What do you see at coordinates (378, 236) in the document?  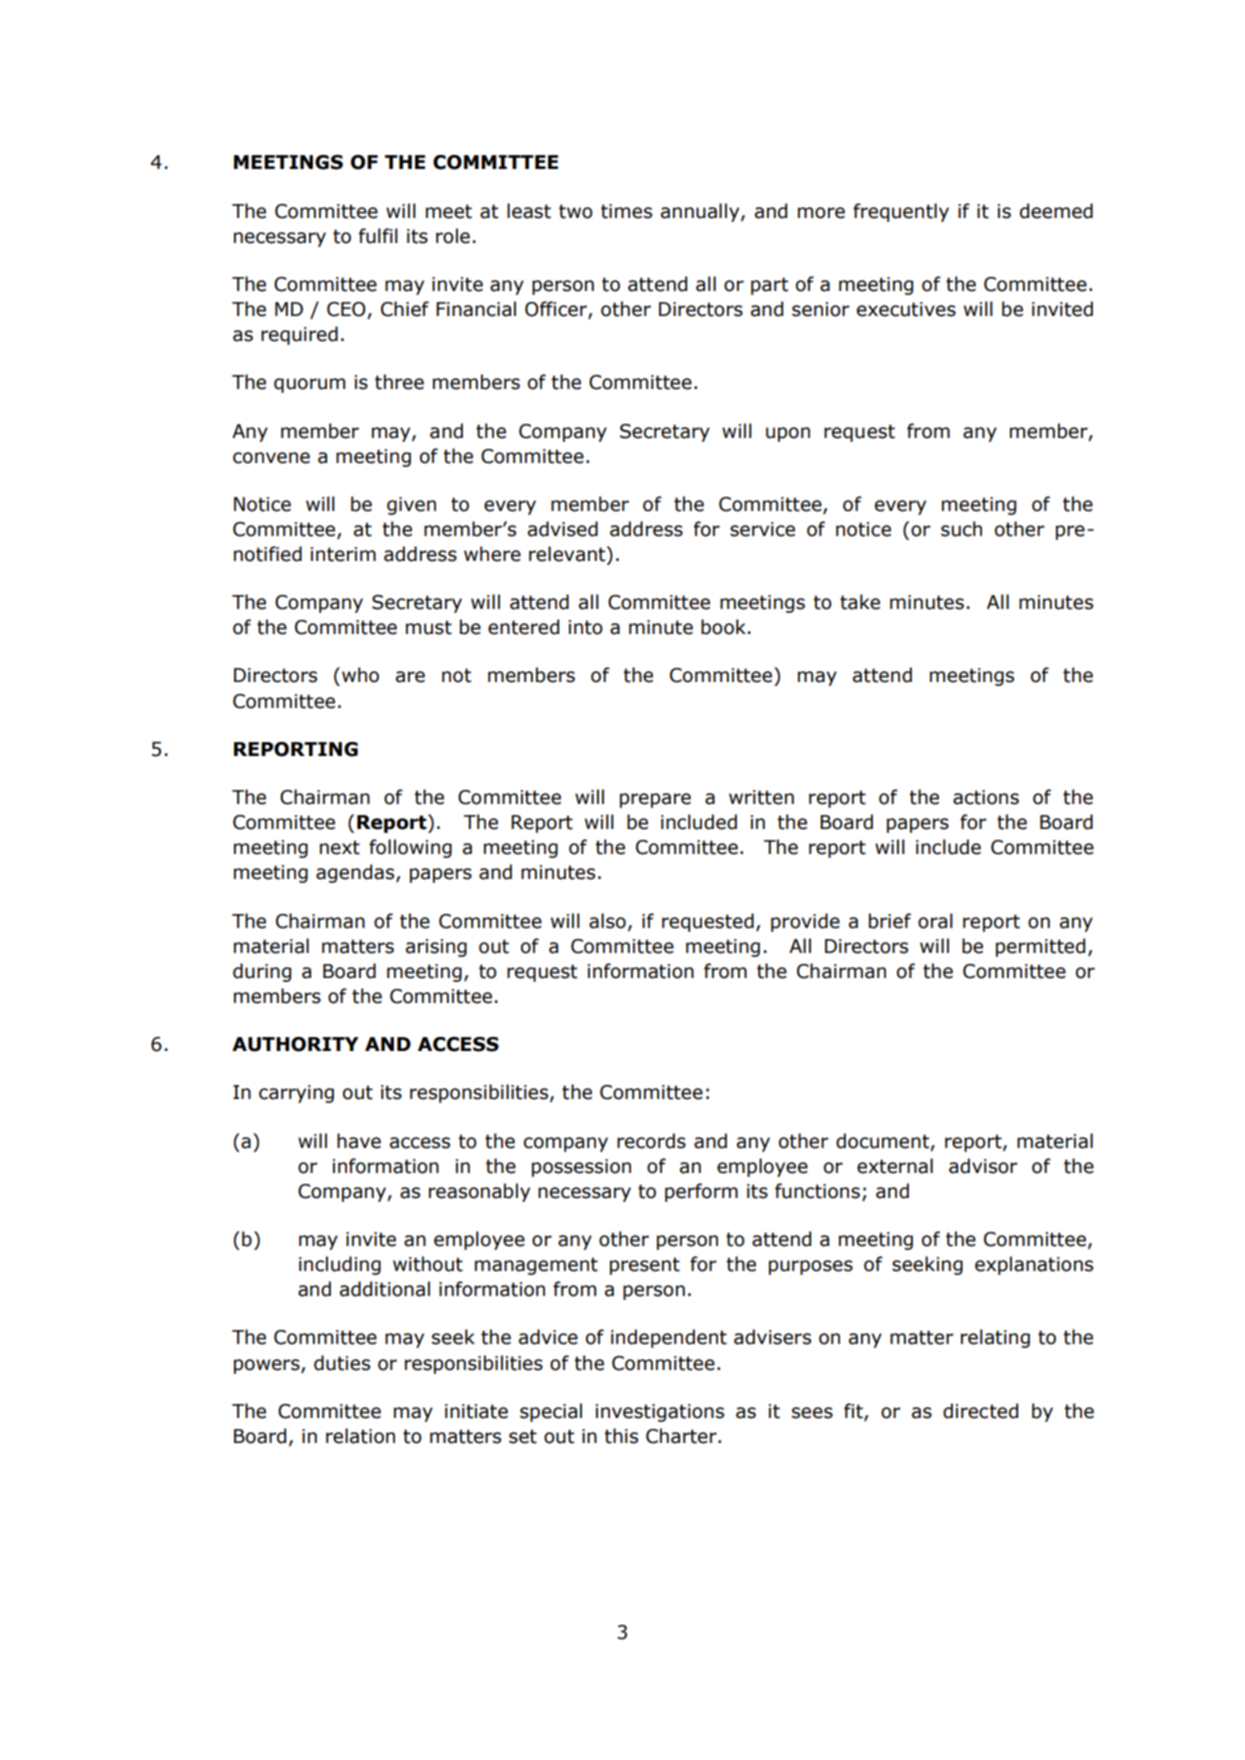 I see `fulfil` at bounding box center [378, 236].
